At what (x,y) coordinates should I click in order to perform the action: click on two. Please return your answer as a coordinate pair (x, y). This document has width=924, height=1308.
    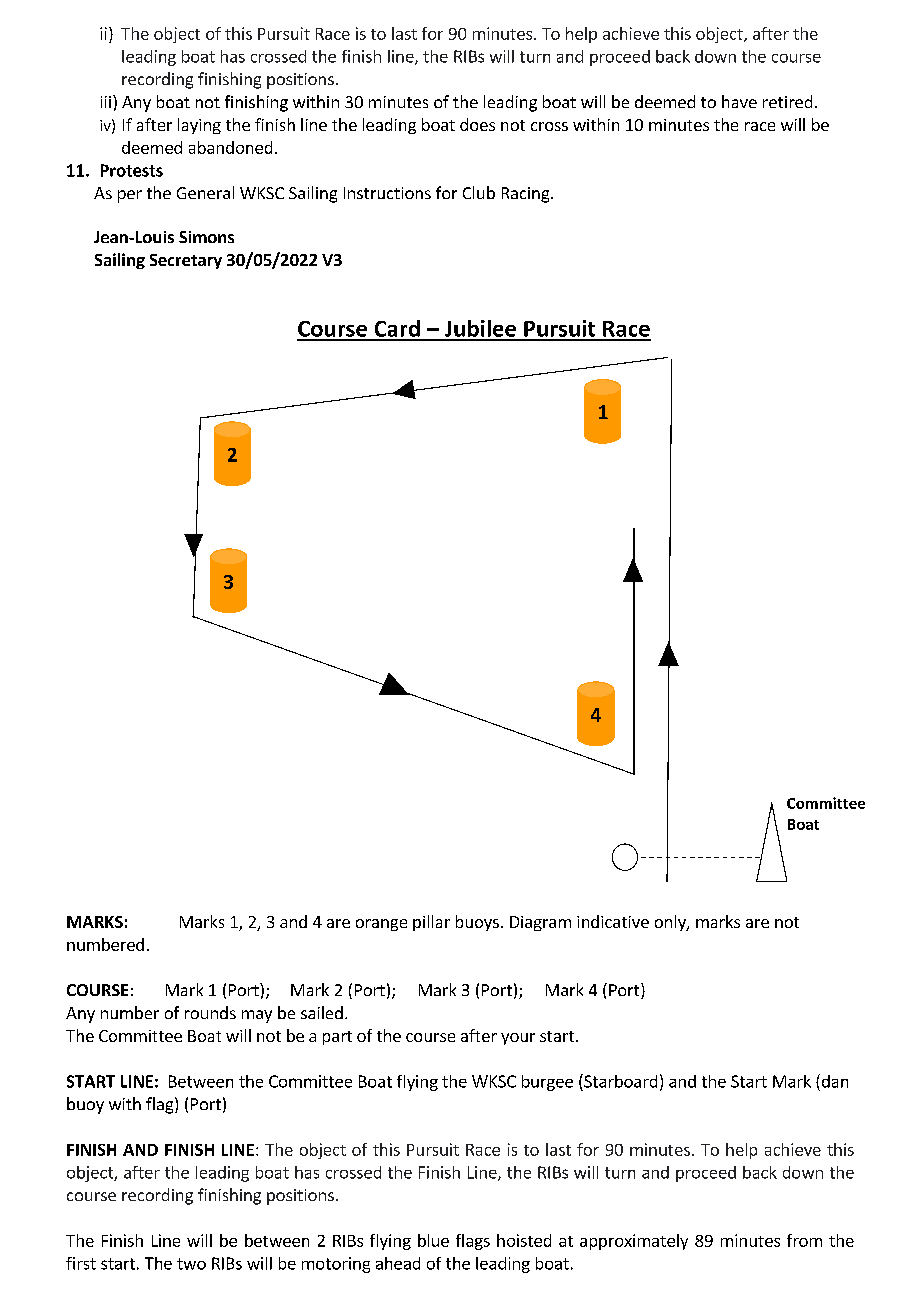
    Looking at the image, I should click on (191, 1264).
